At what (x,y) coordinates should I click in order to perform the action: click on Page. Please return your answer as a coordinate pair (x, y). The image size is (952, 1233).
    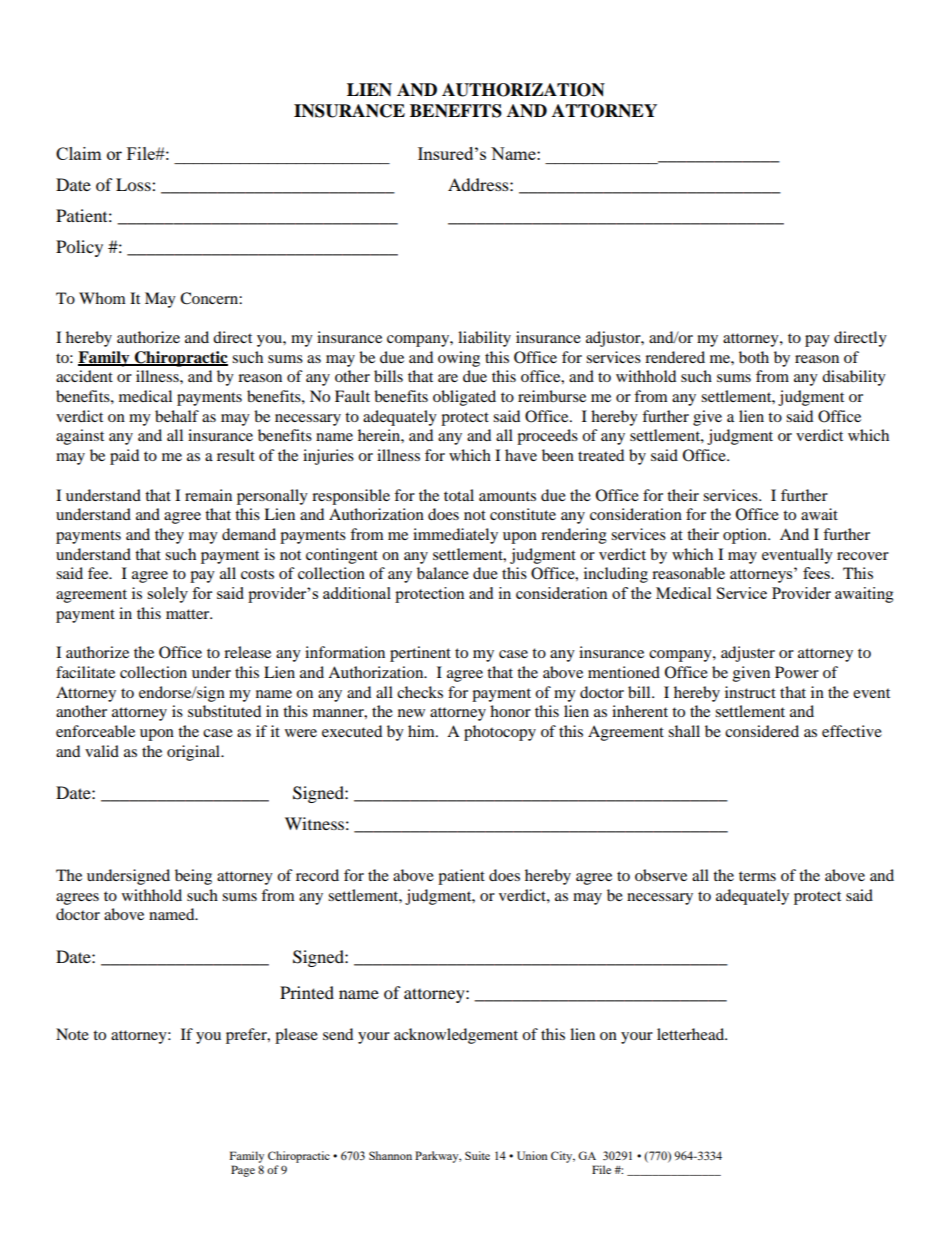
    Looking at the image, I should click on (243, 1171).
